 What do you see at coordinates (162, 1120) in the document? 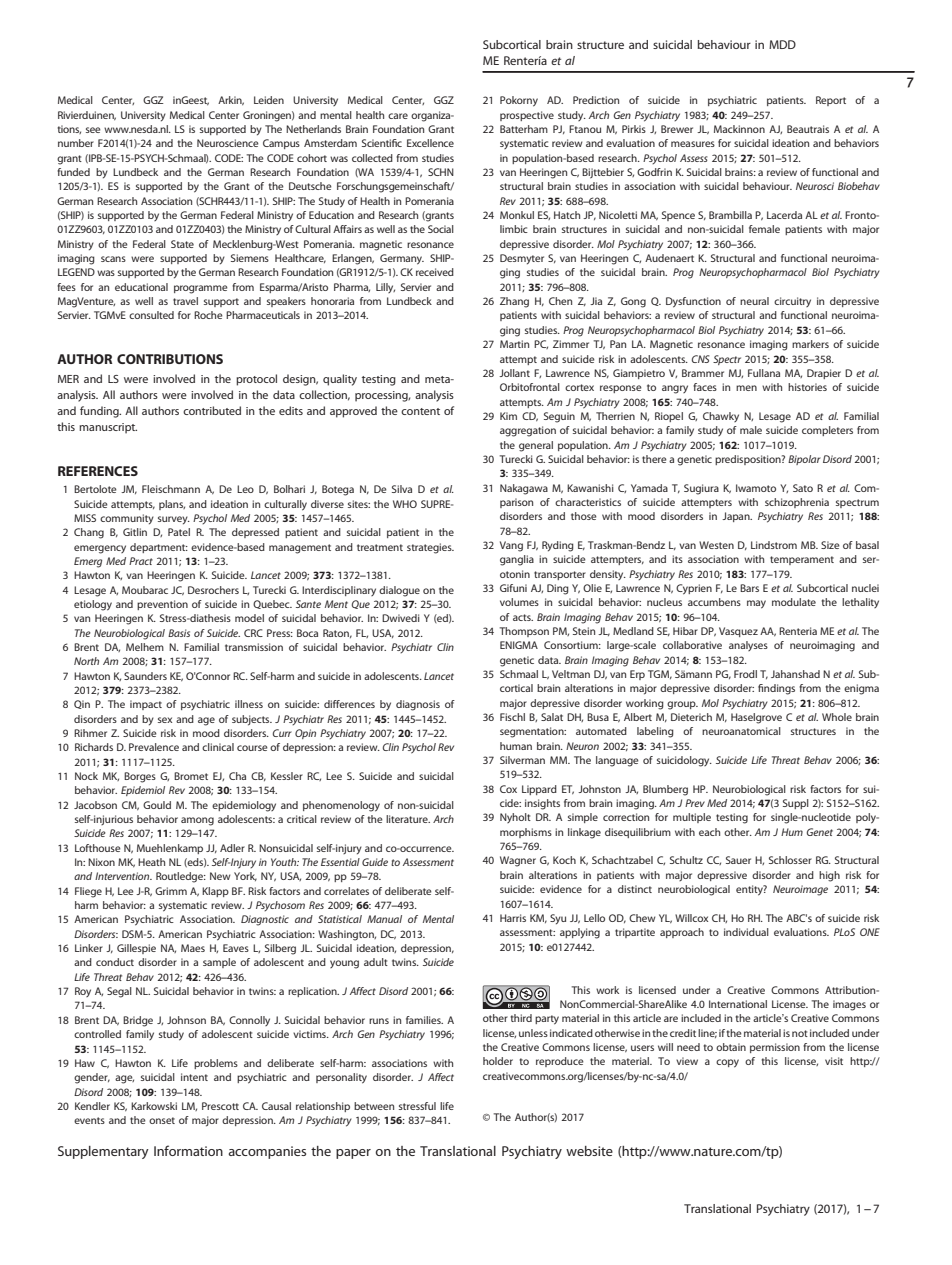
I see `onset` at bounding box center [162, 1120].
